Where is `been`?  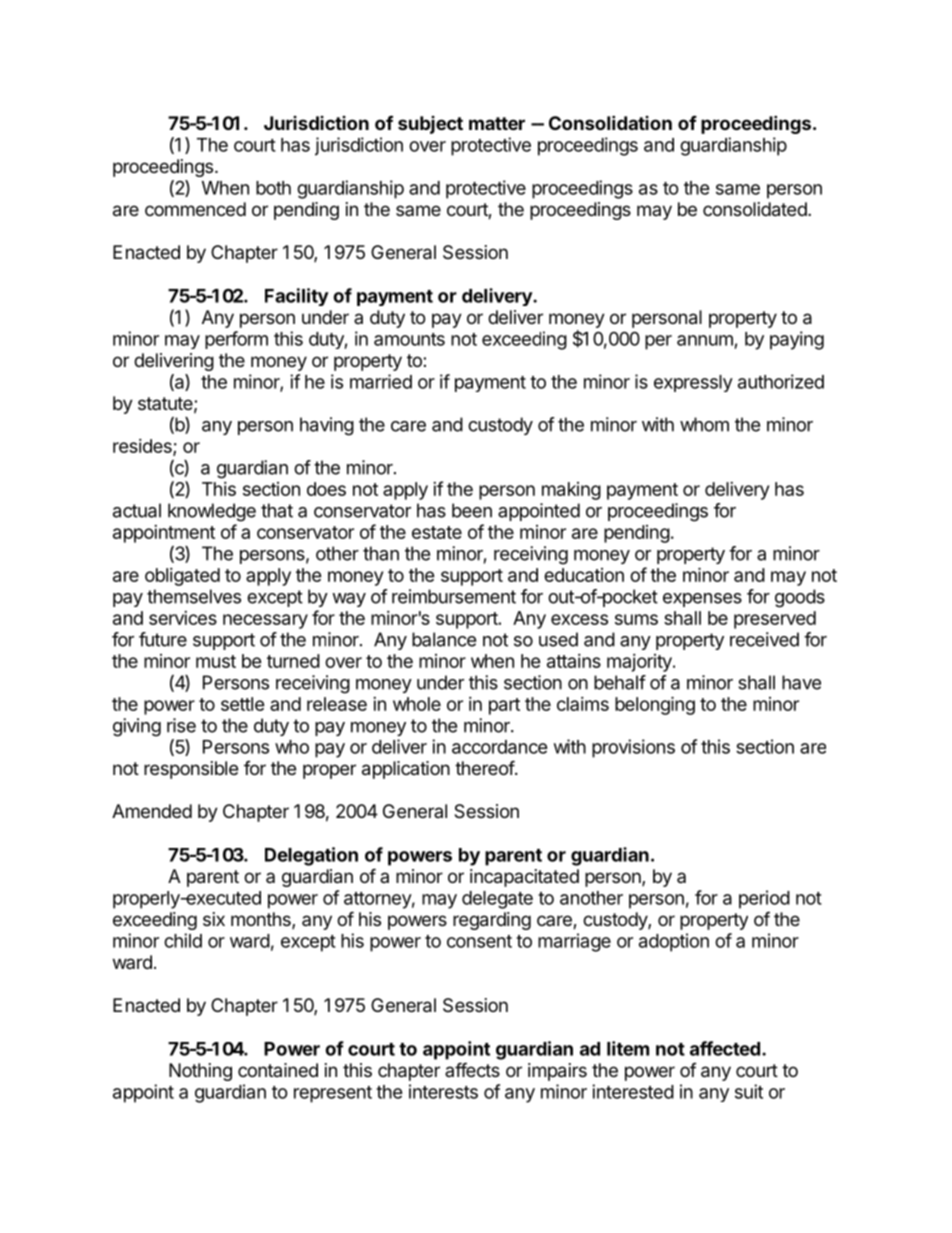
been is located at coordinates (472, 510).
